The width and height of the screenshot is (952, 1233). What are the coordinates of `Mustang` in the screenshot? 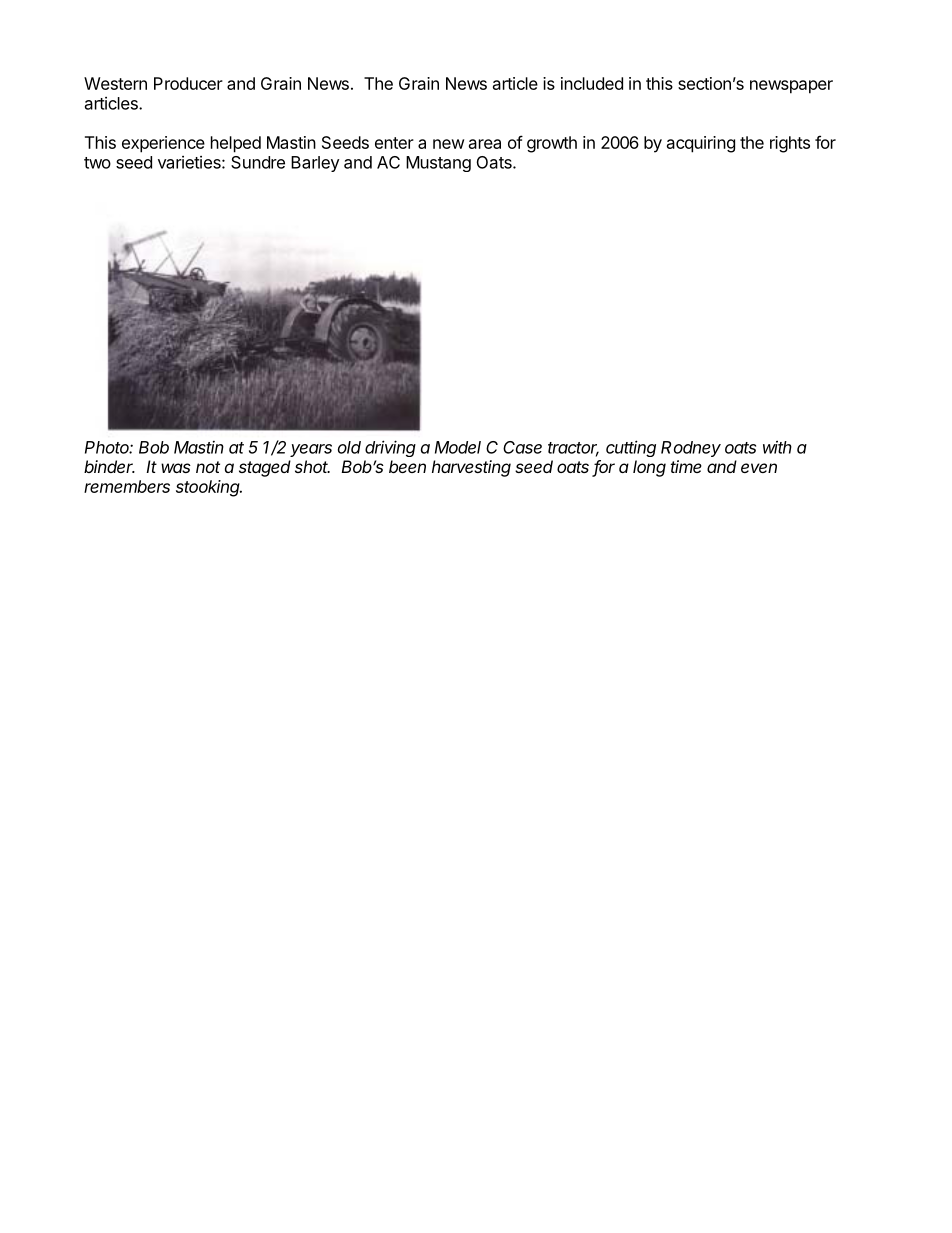 It's located at (438, 164).
